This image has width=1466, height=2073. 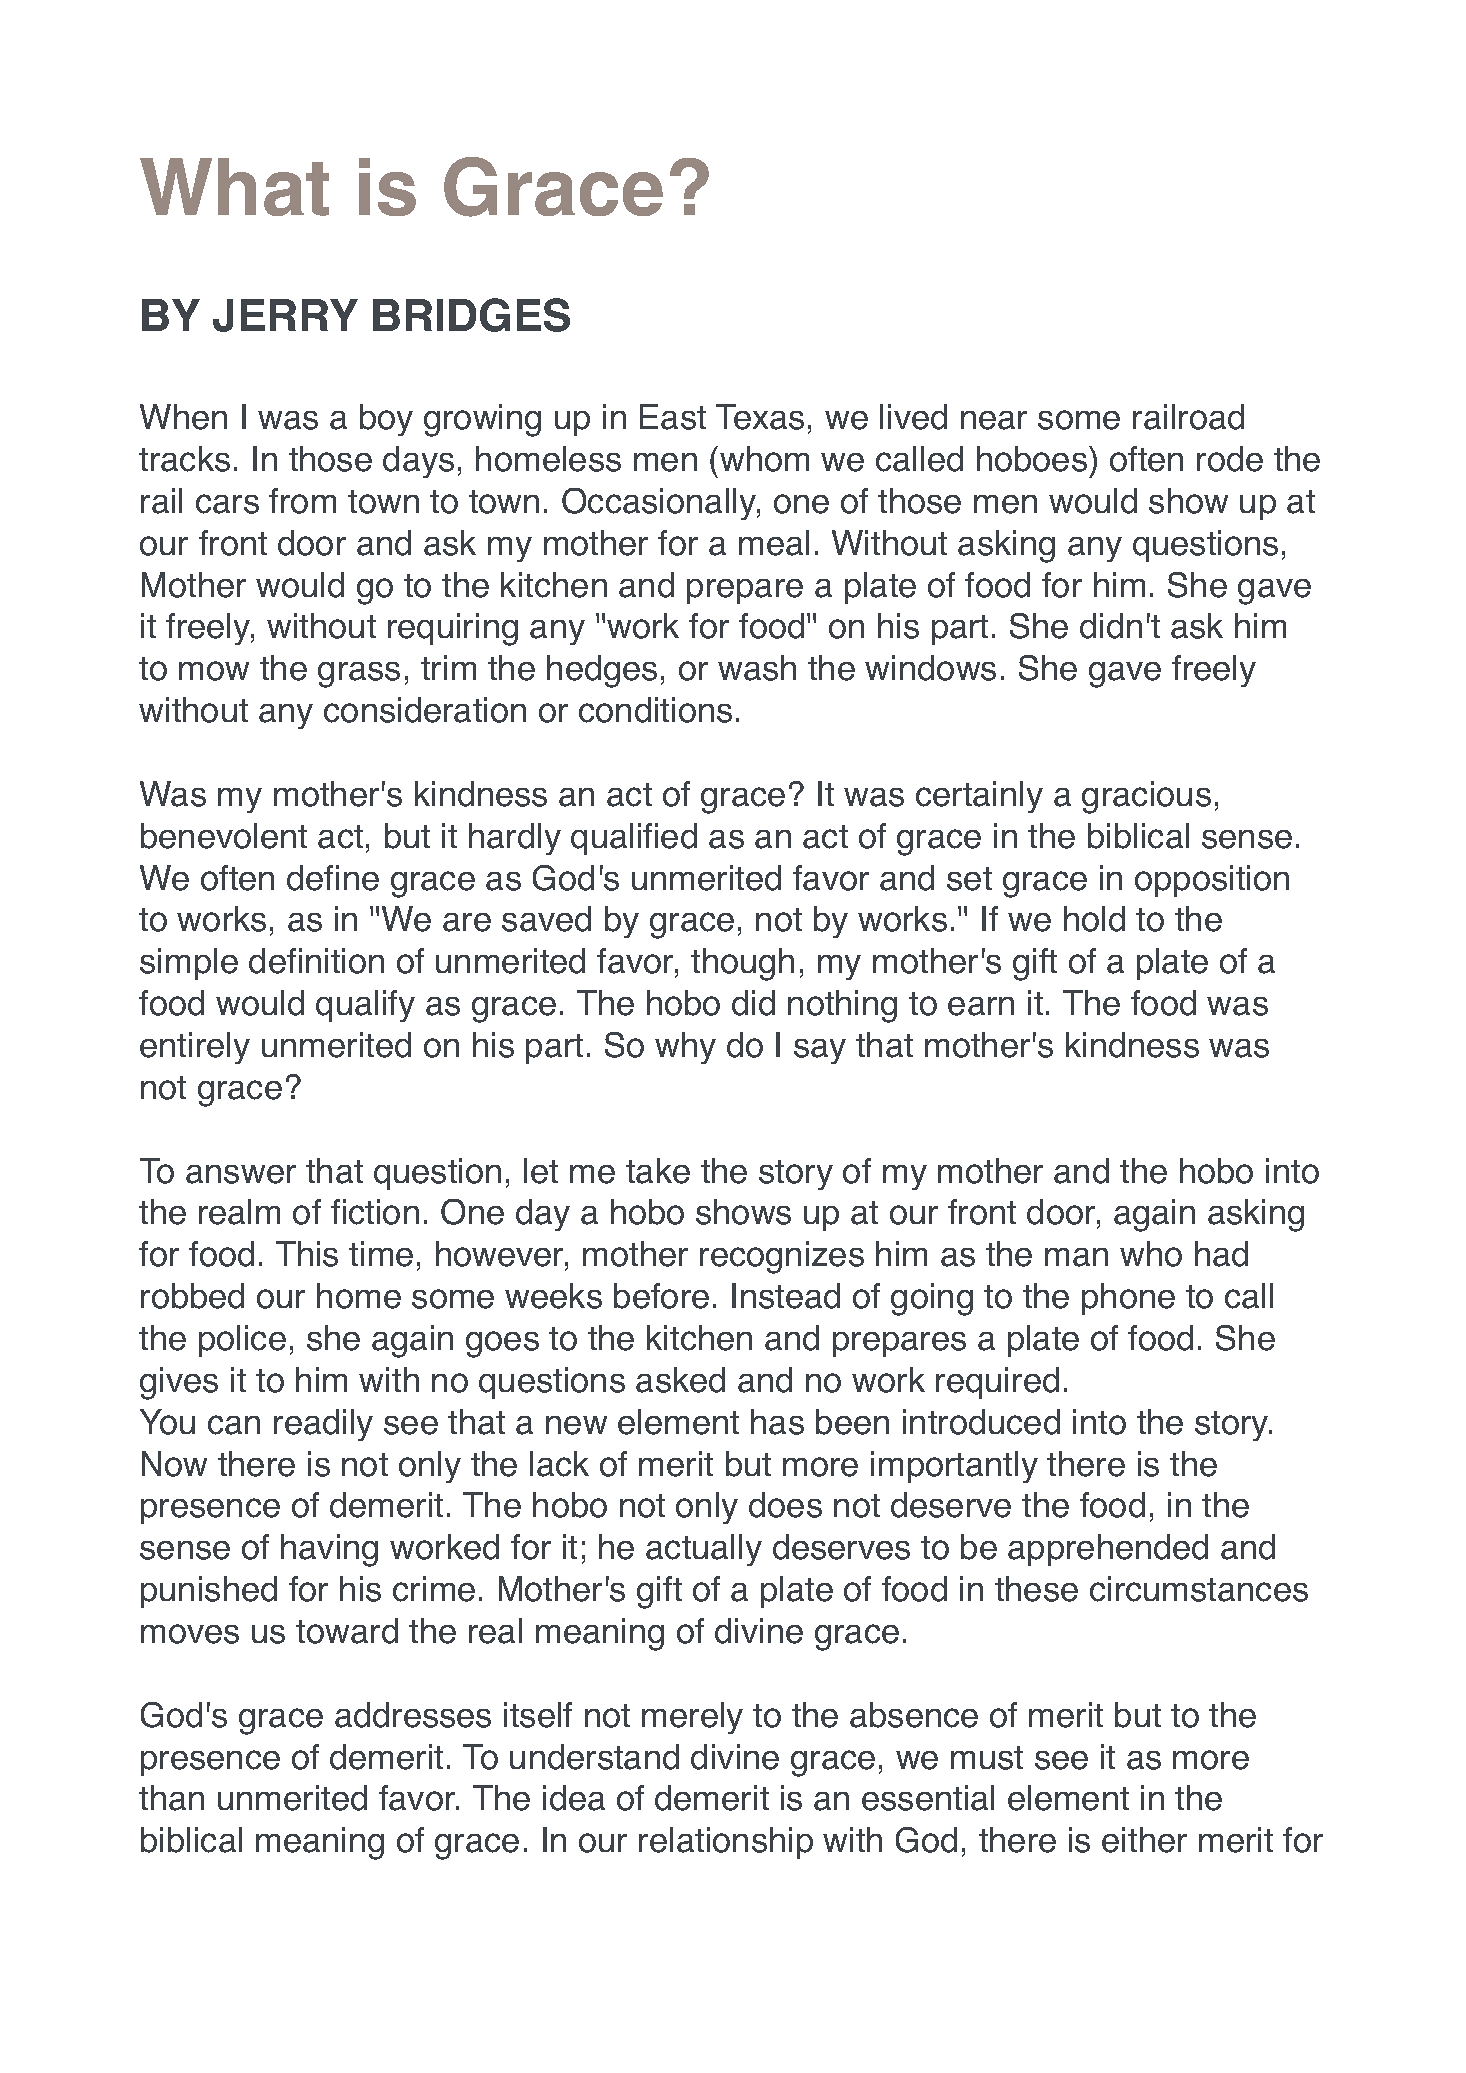 I want to click on asked, so click(x=680, y=1380).
